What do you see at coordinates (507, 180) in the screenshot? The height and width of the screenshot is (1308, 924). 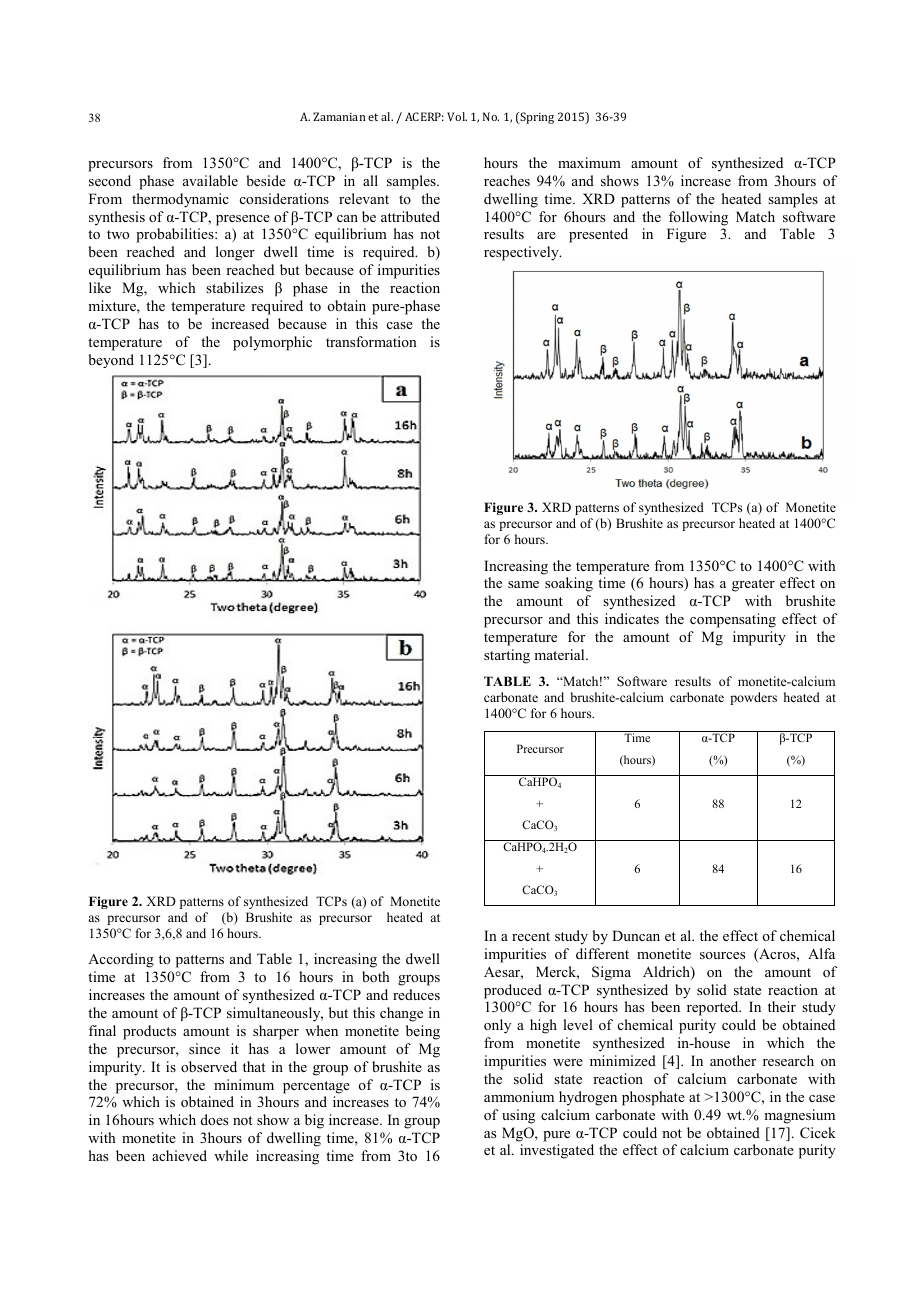 I see `reaches` at bounding box center [507, 180].
